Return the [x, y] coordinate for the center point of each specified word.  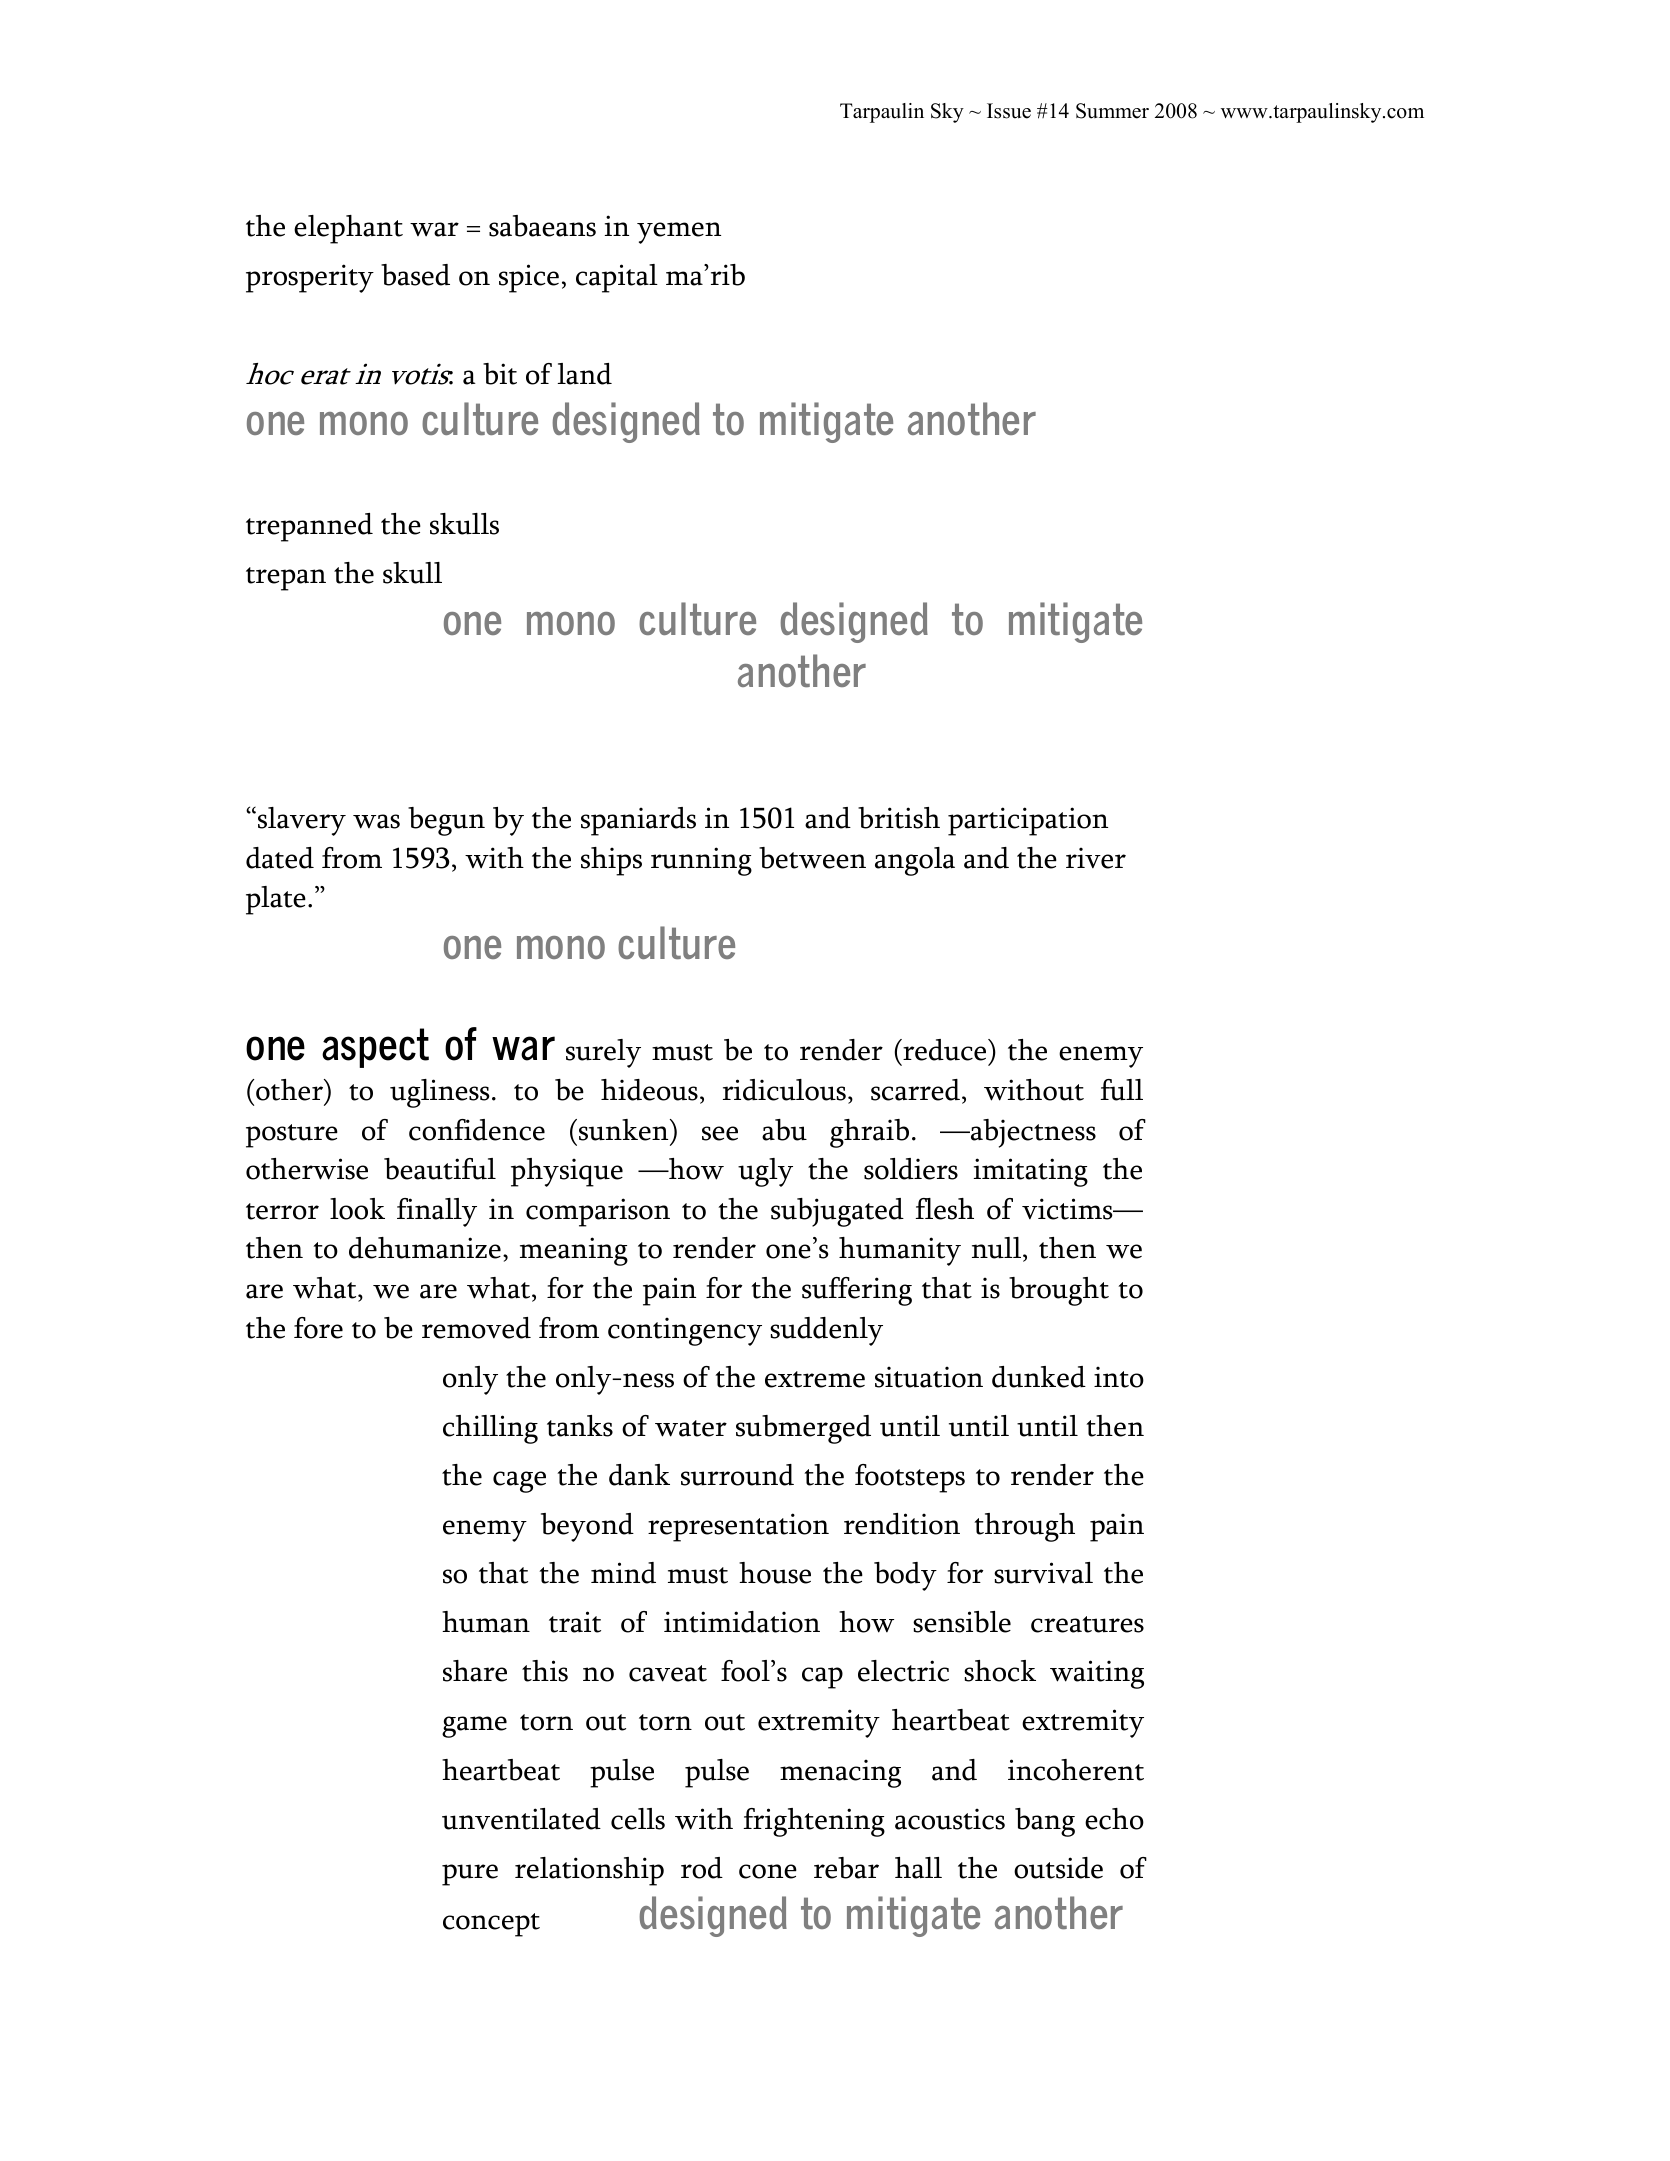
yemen [679, 233]
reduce [945, 1050]
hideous [649, 1090]
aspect [375, 1048]
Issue [1009, 111]
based [415, 275]
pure [470, 1875]
